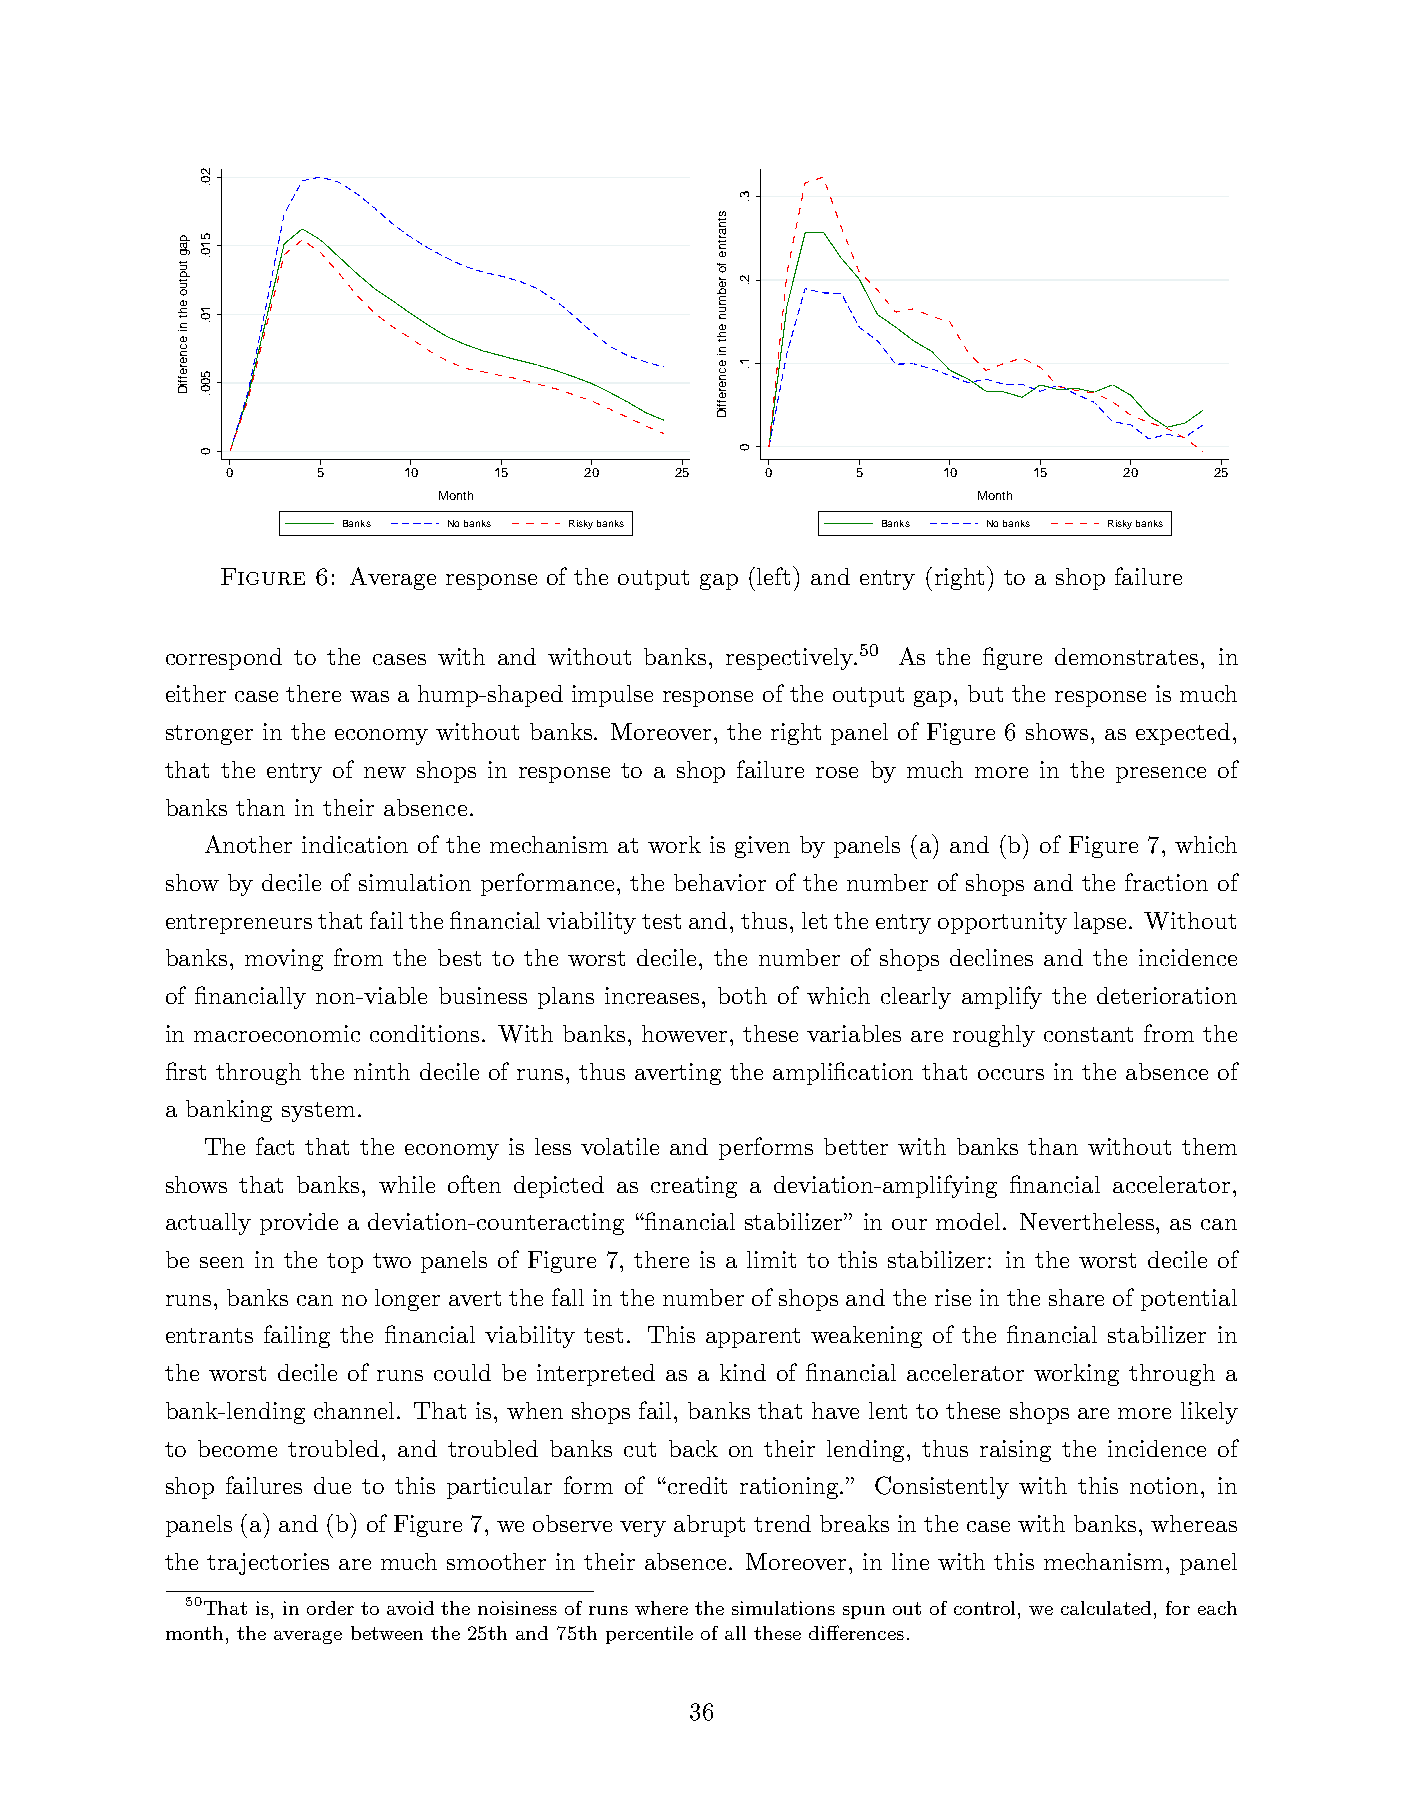  What do you see at coordinates (224, 659) in the screenshot?
I see `correspond` at bounding box center [224, 659].
